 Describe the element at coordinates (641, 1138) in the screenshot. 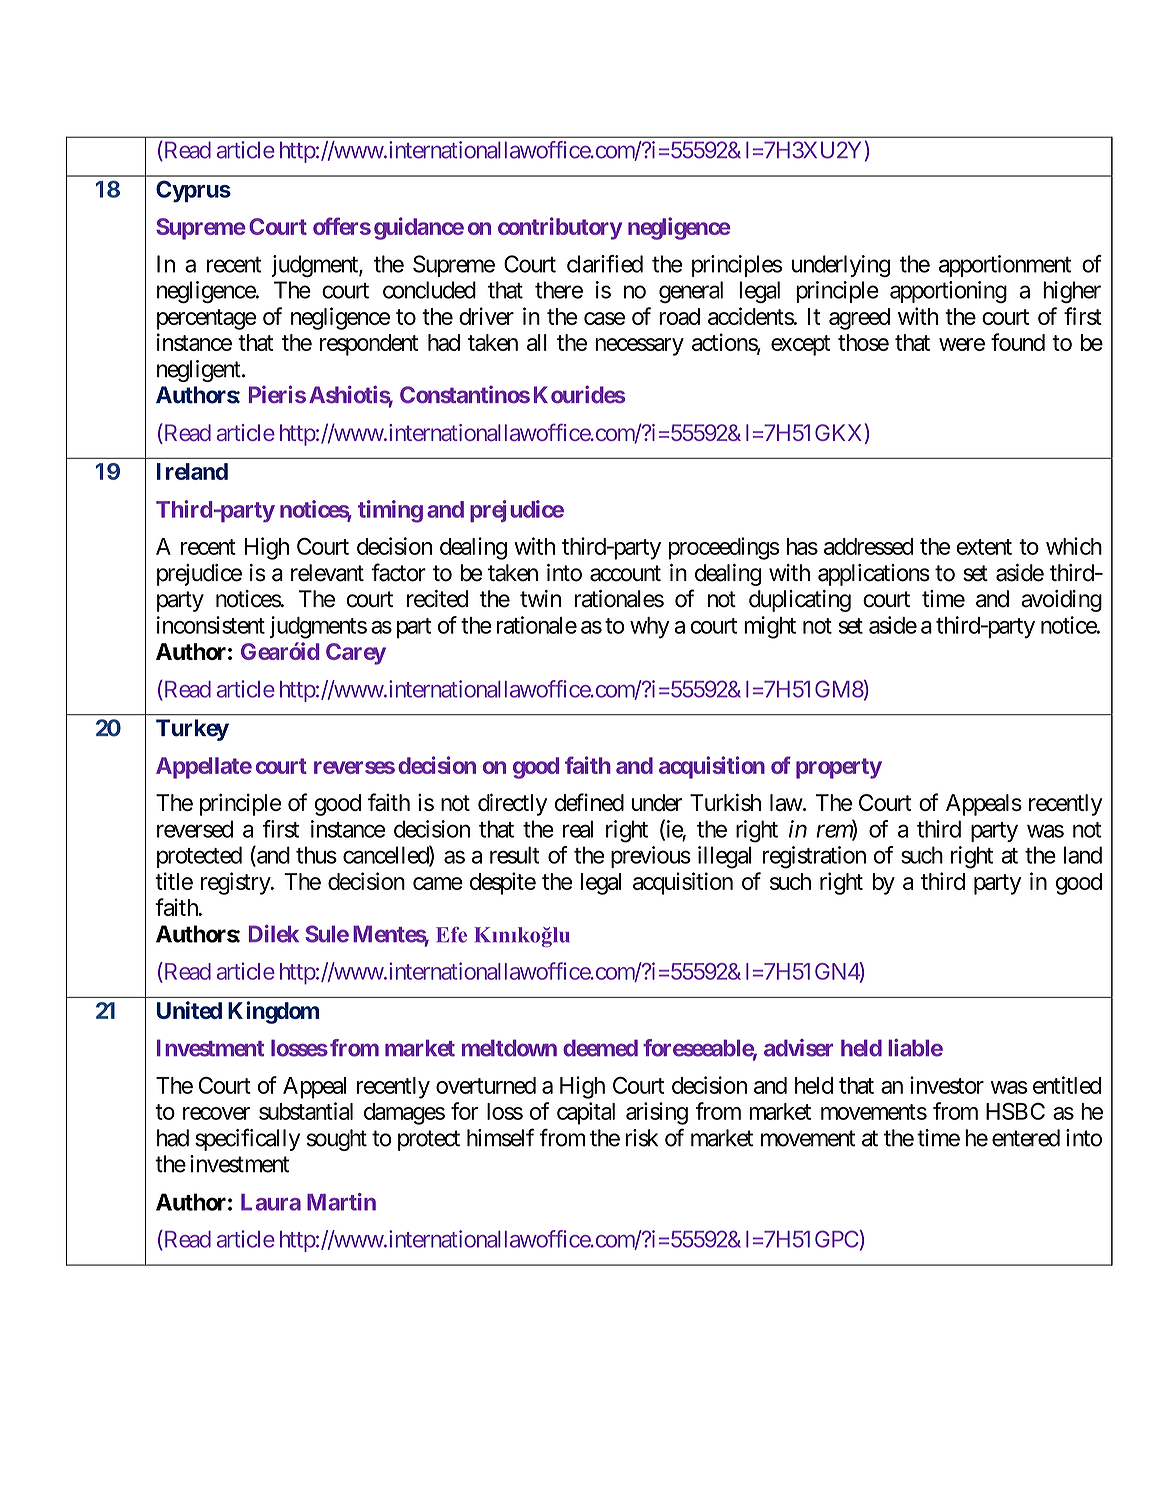

I see `risk` at that location.
